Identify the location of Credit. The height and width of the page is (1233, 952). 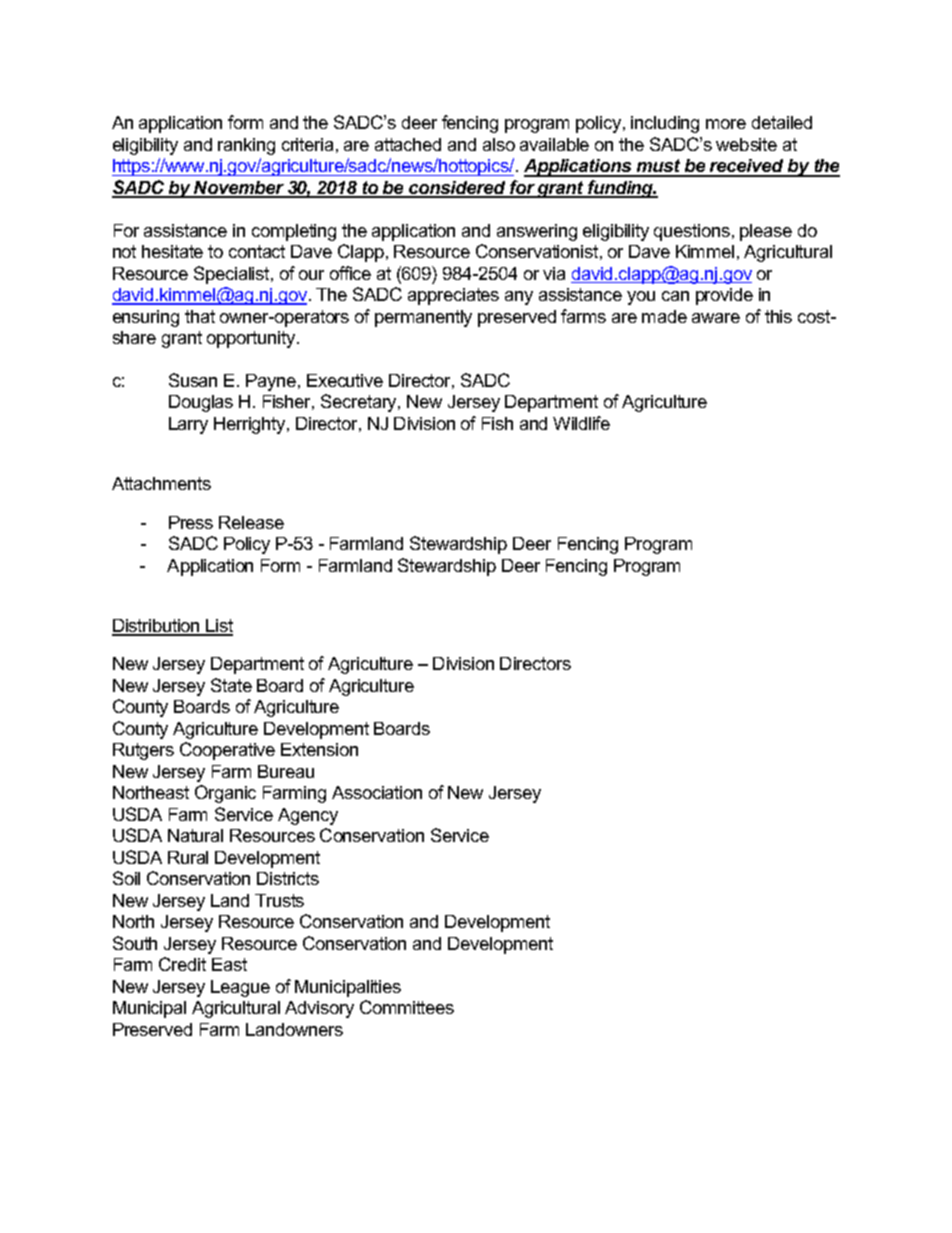
(182, 964).
